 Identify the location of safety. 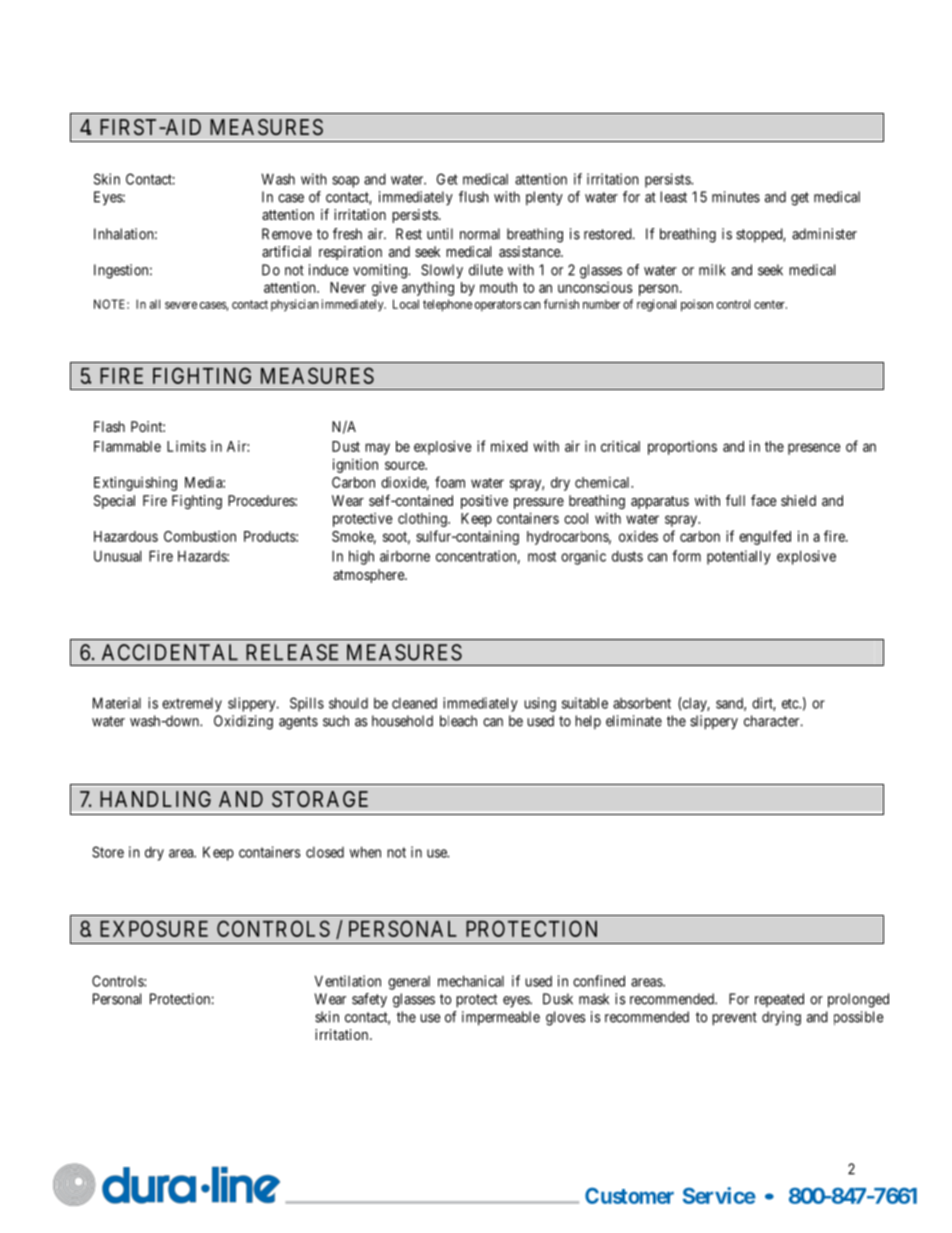
(369, 1000).
